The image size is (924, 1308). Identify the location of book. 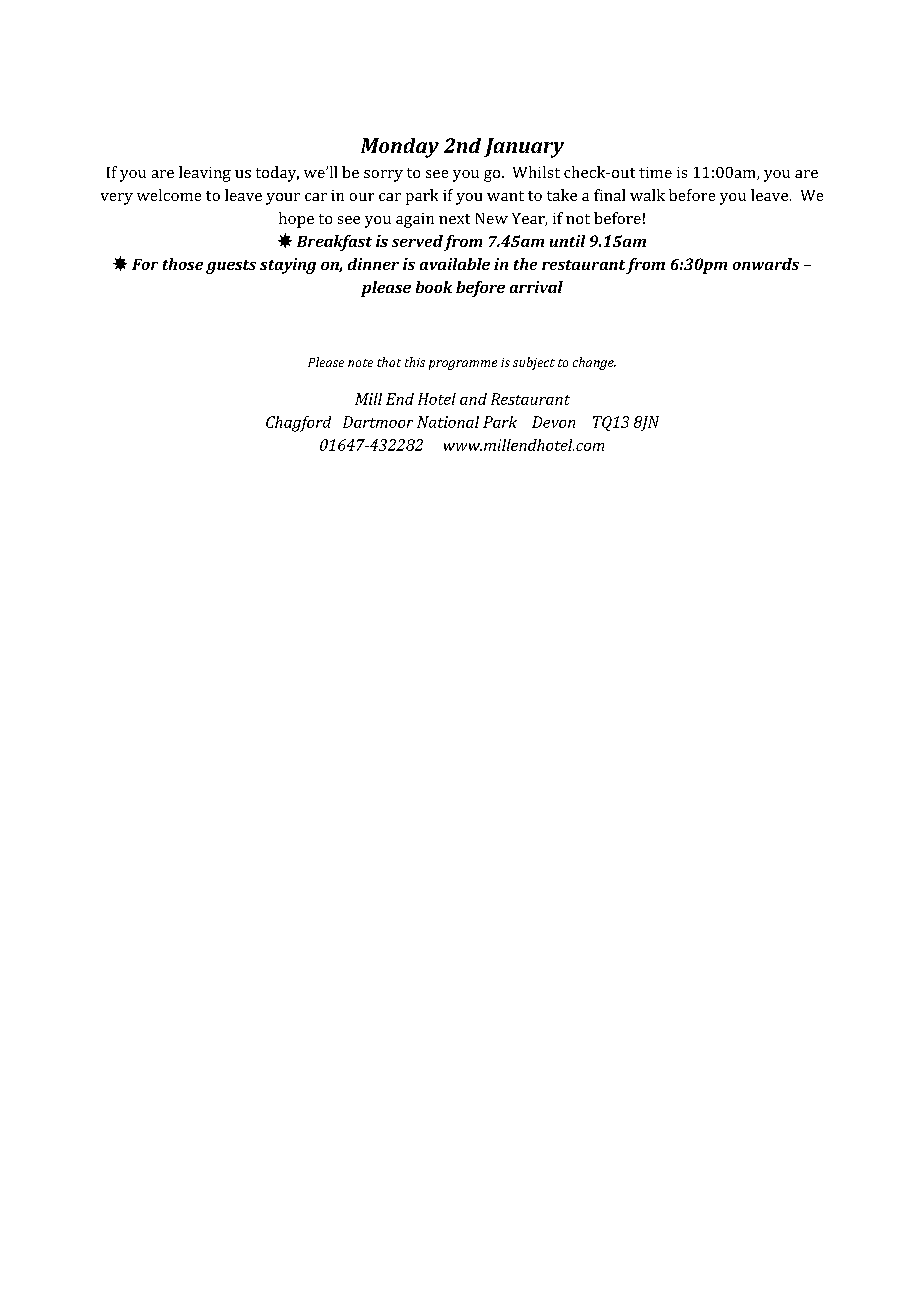
(434, 287).
